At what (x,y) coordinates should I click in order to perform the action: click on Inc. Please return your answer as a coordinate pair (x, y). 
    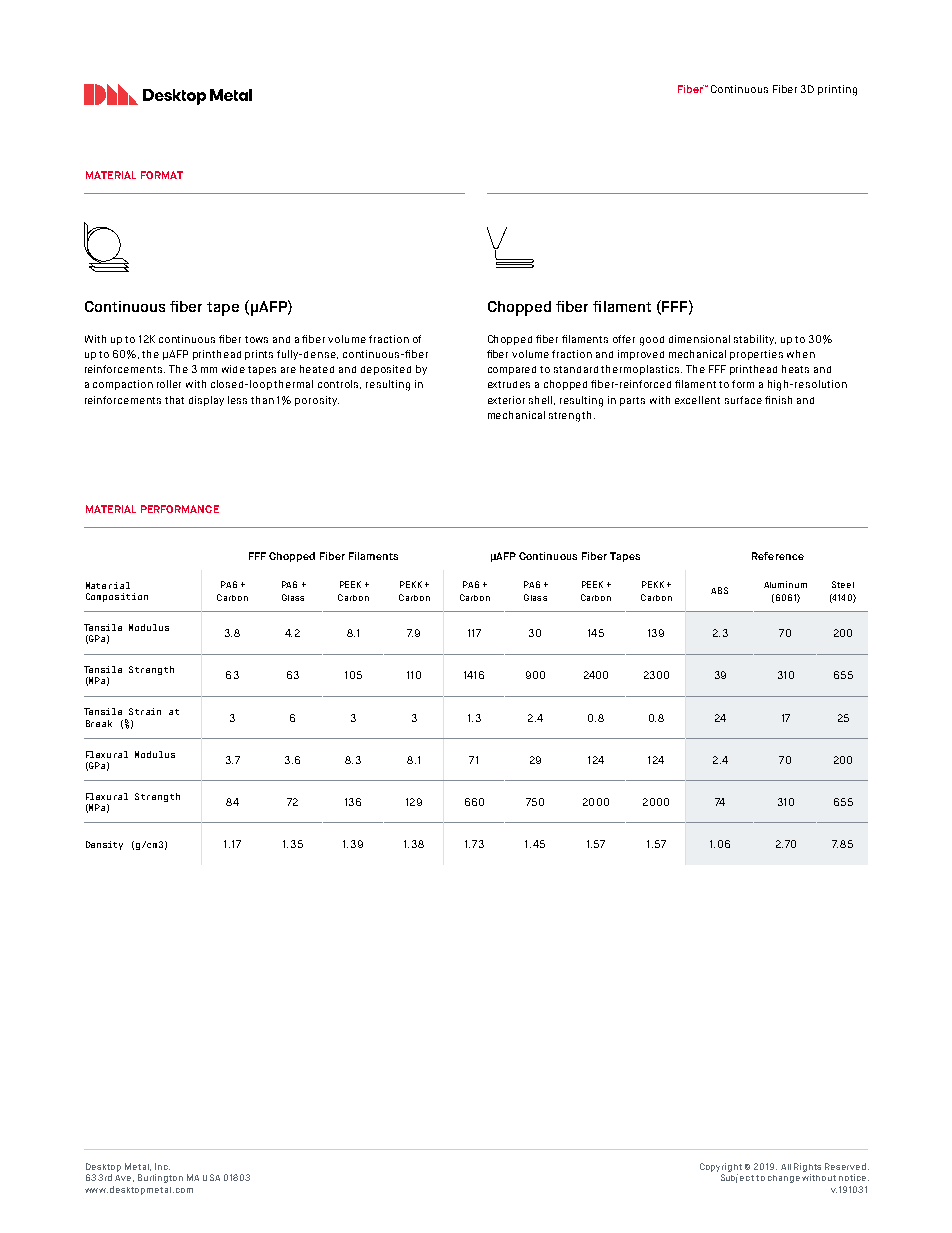
    Looking at the image, I should click on (162, 1166).
